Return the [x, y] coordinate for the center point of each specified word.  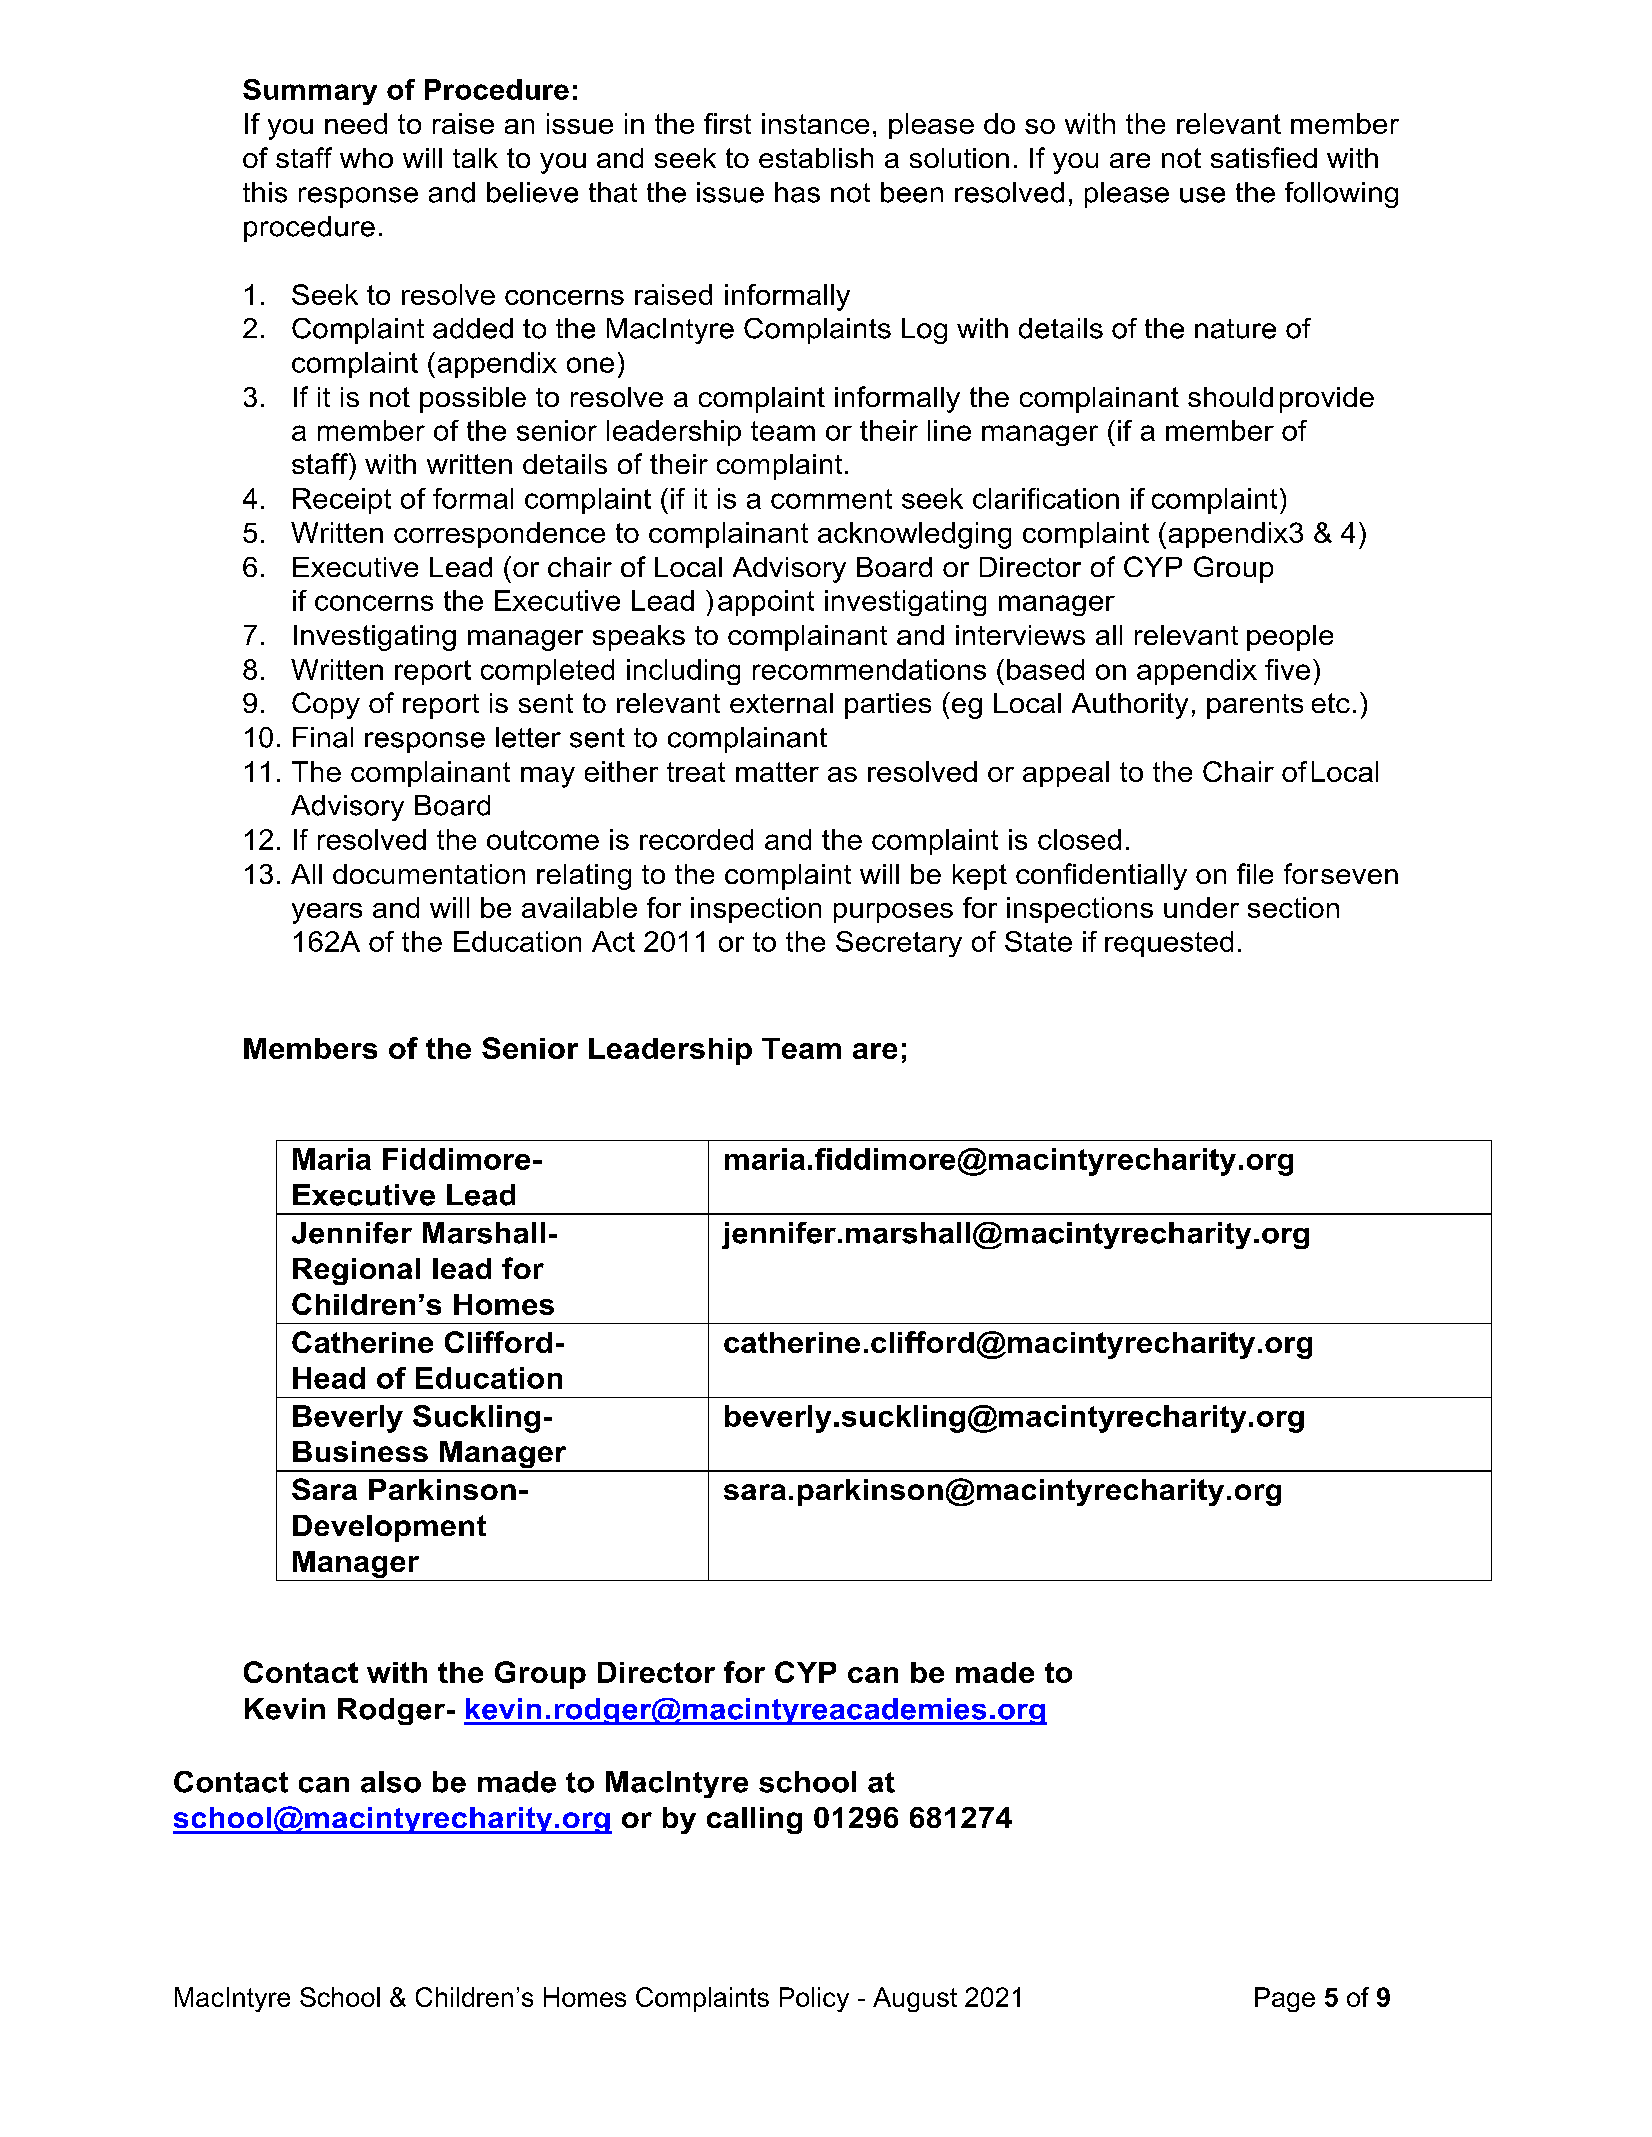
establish [816, 158]
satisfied [1264, 157]
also [391, 1782]
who [366, 158]
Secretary [899, 944]
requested [1169, 944]
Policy [814, 1999]
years [327, 913]
